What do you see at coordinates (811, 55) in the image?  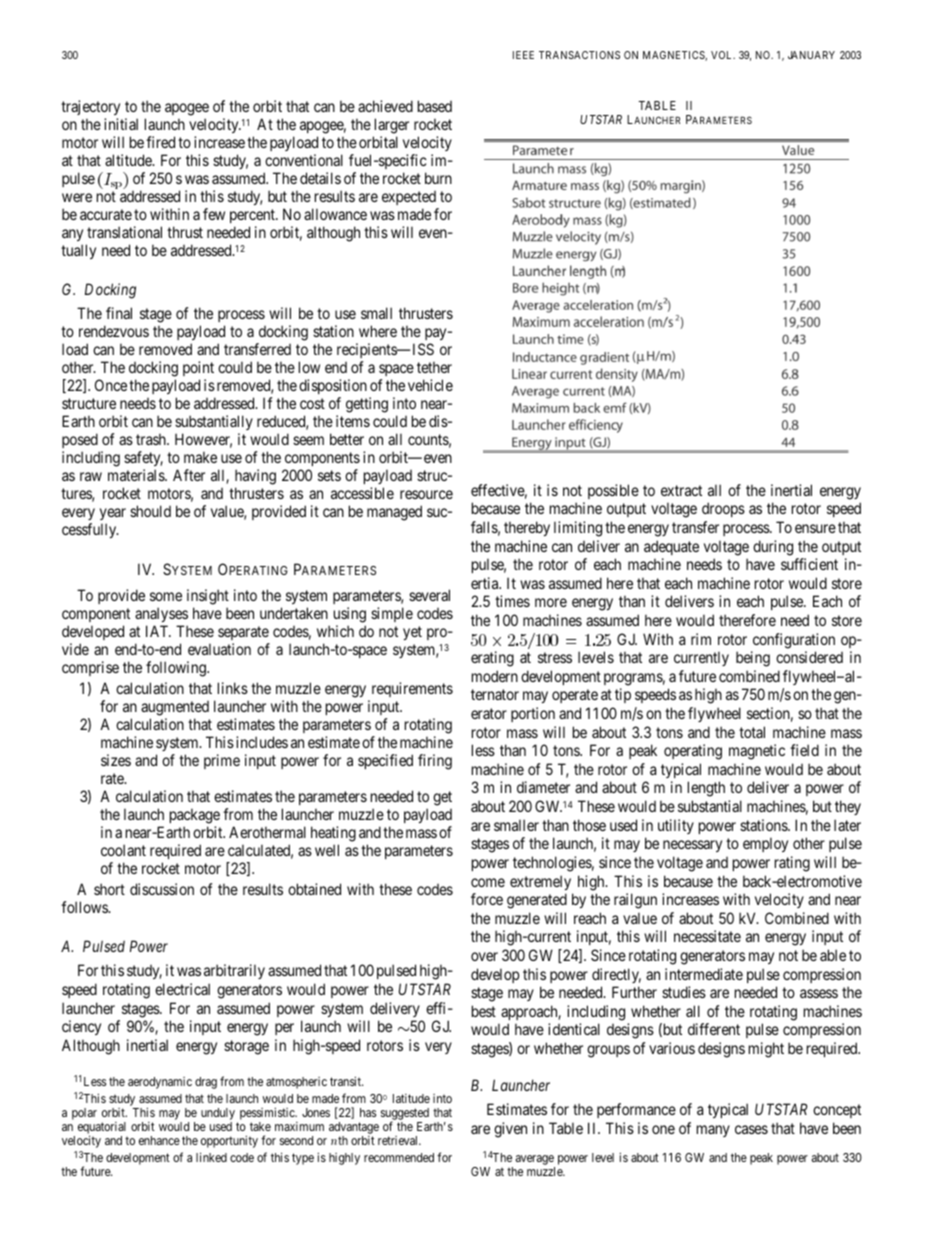 I see `JANUARY` at bounding box center [811, 55].
